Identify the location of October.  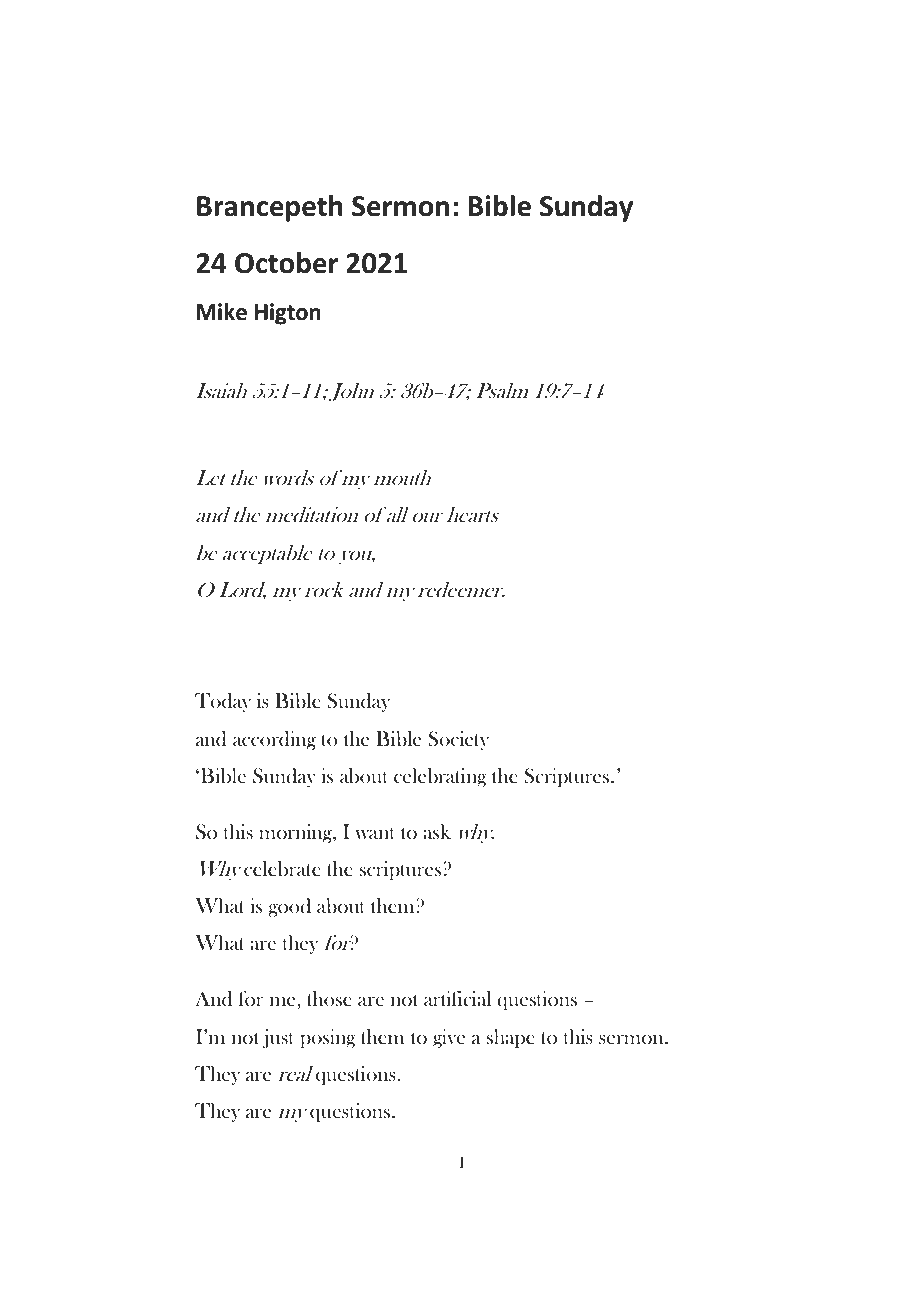
(286, 263).
